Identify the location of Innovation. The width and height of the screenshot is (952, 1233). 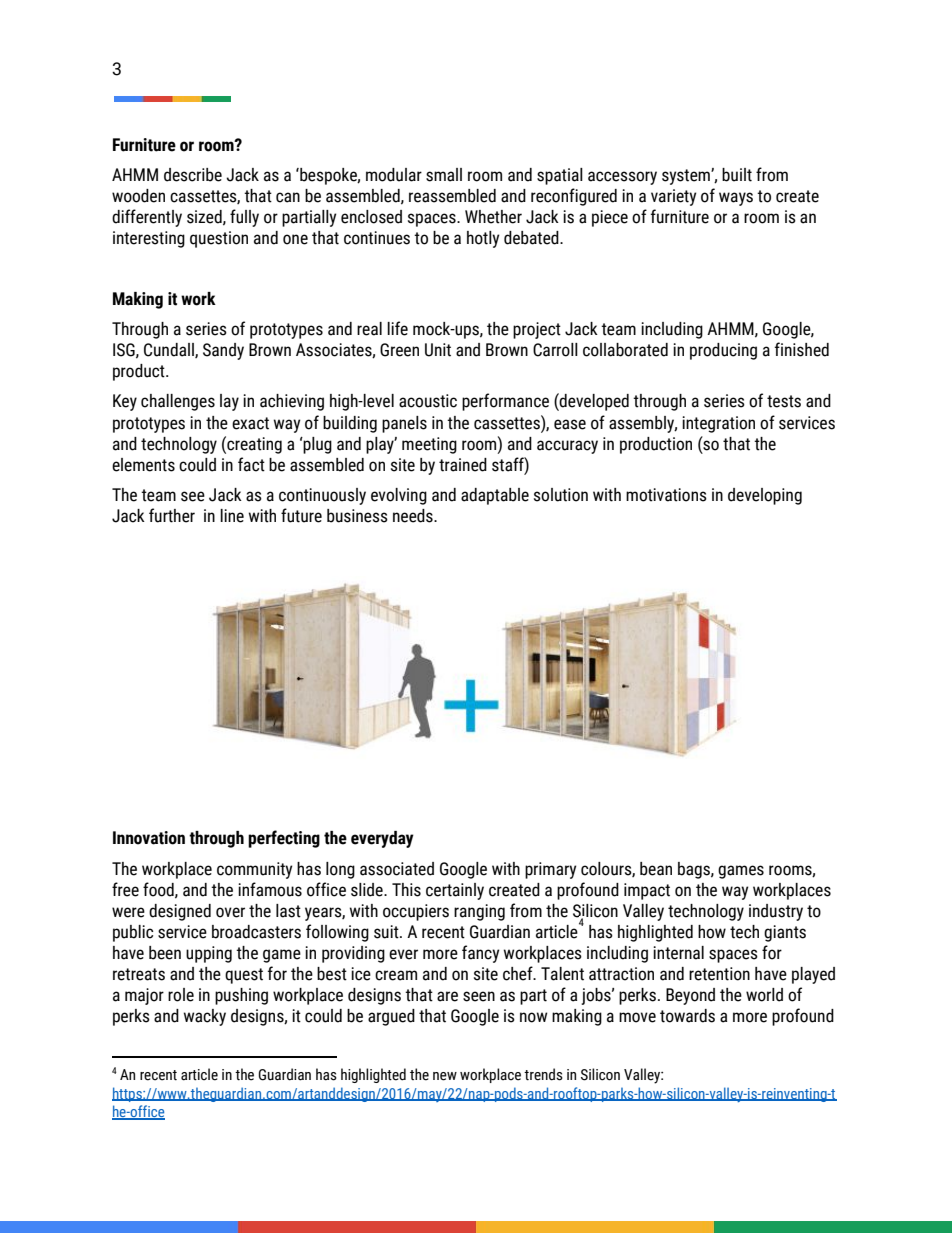
(149, 838).
